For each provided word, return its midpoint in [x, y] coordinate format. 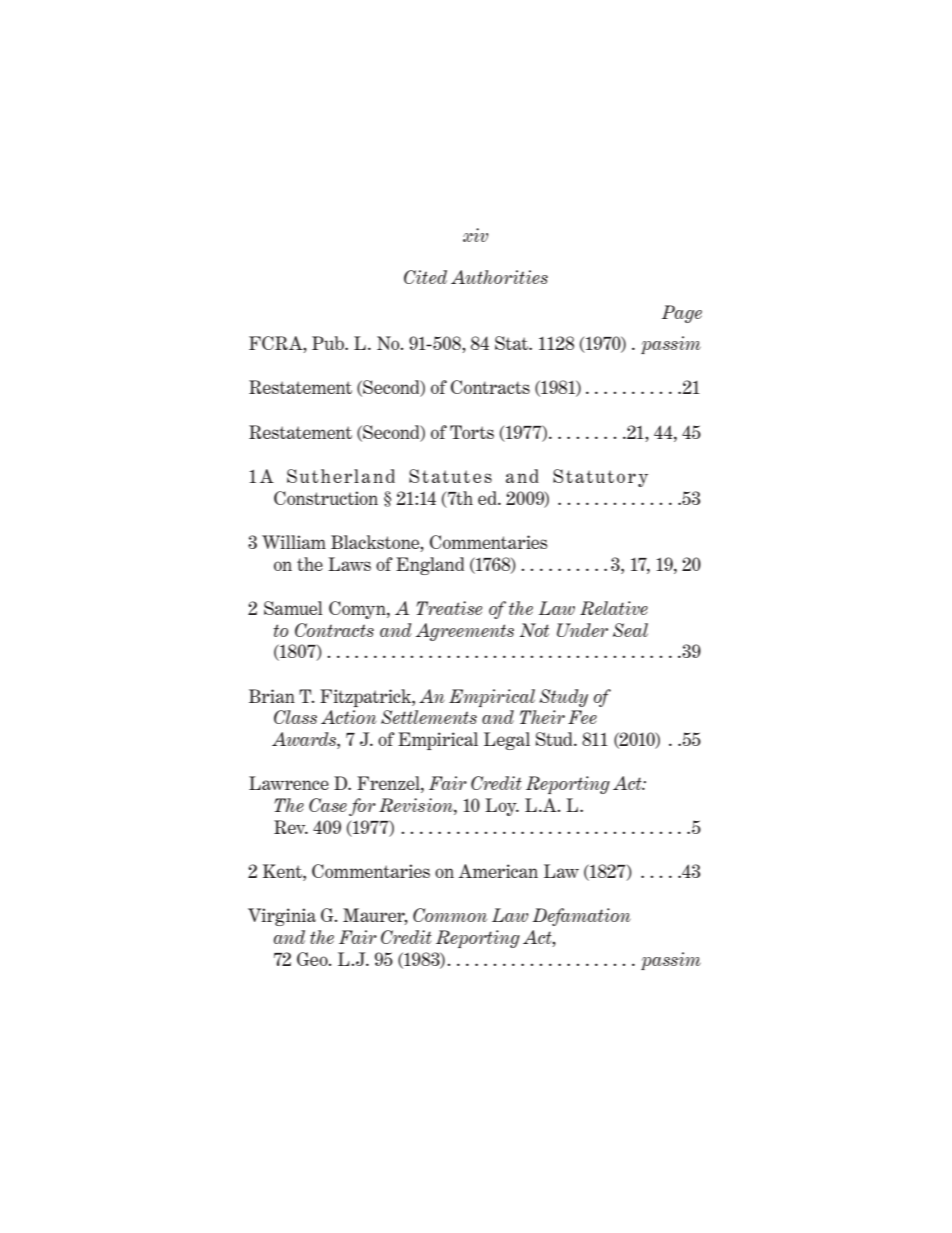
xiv [475, 235]
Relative [614, 608]
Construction [326, 498]
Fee [582, 717]
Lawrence [289, 783]
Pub [329, 343]
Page [682, 314]
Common [450, 915]
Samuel [293, 608]
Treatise [449, 608]
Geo [313, 959]
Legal [507, 741]
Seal [630, 630]
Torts [472, 432]
